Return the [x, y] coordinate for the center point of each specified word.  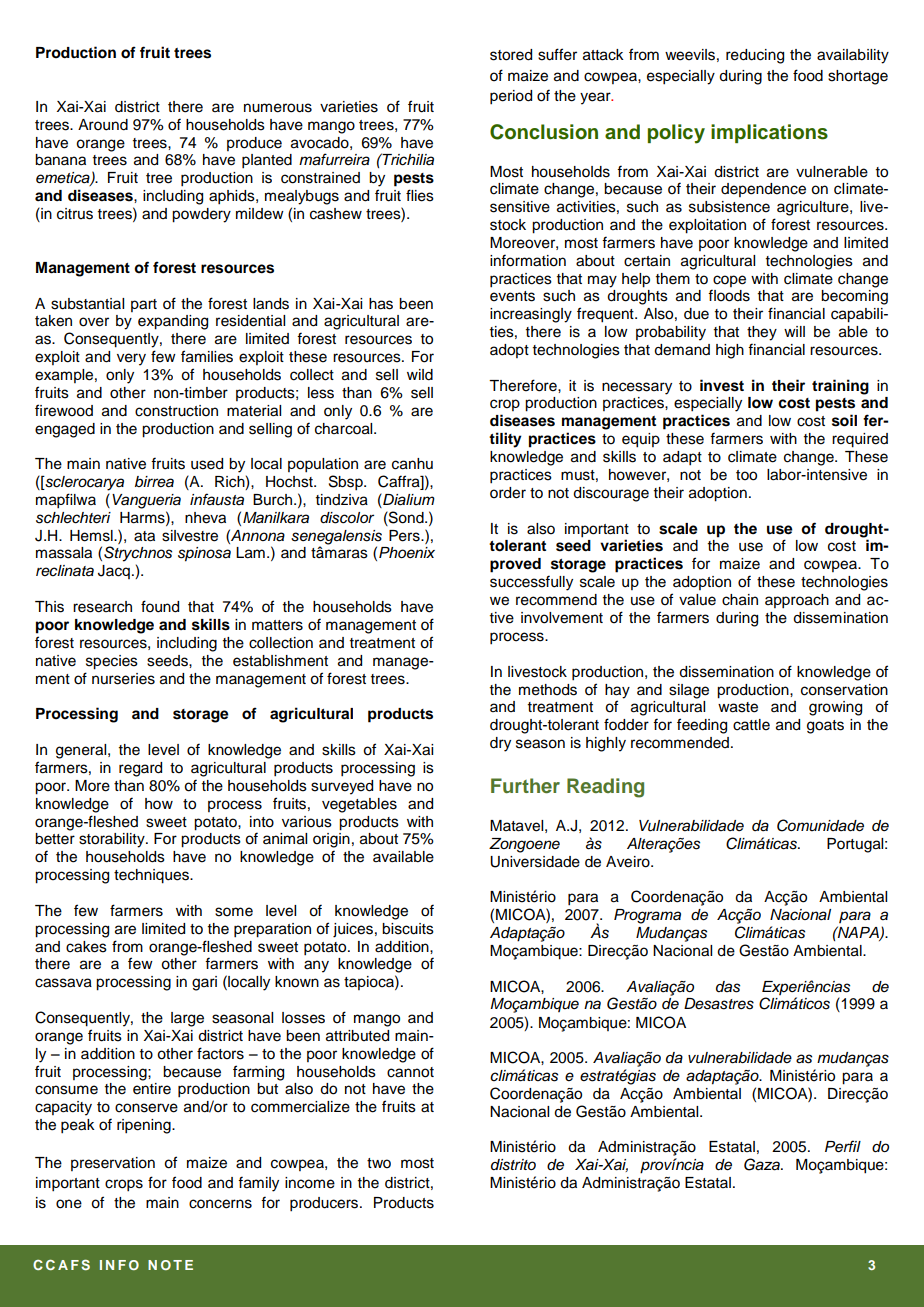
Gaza [763, 1164]
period [511, 97]
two [379, 1163]
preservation [113, 1164]
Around [103, 125]
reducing [755, 56]
